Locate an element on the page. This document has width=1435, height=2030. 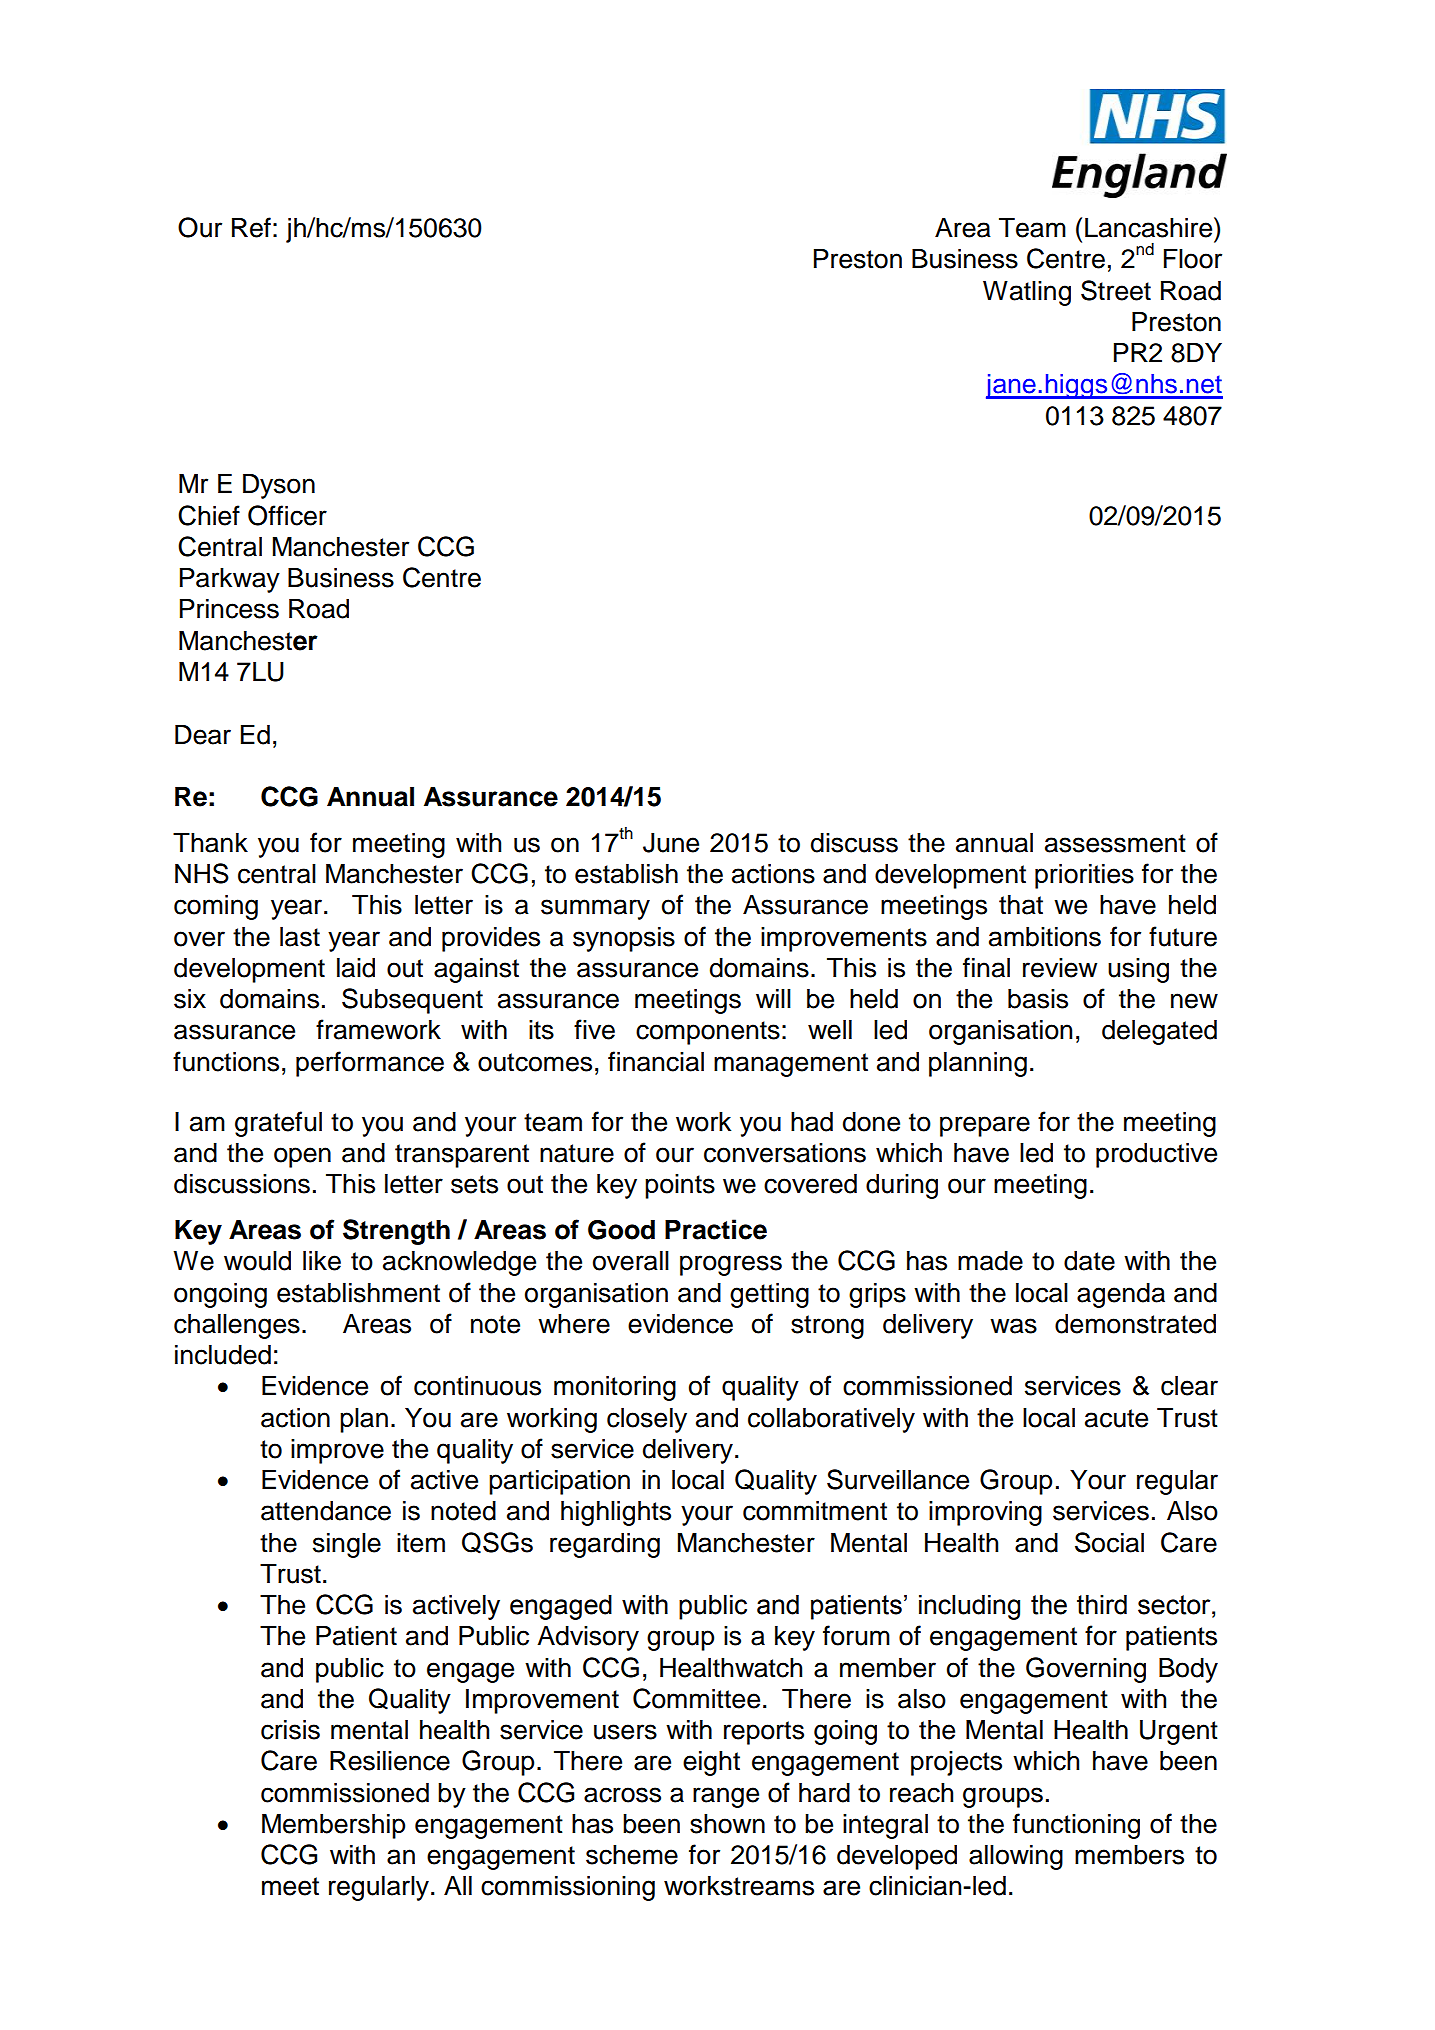
assessment is located at coordinates (1115, 843).
